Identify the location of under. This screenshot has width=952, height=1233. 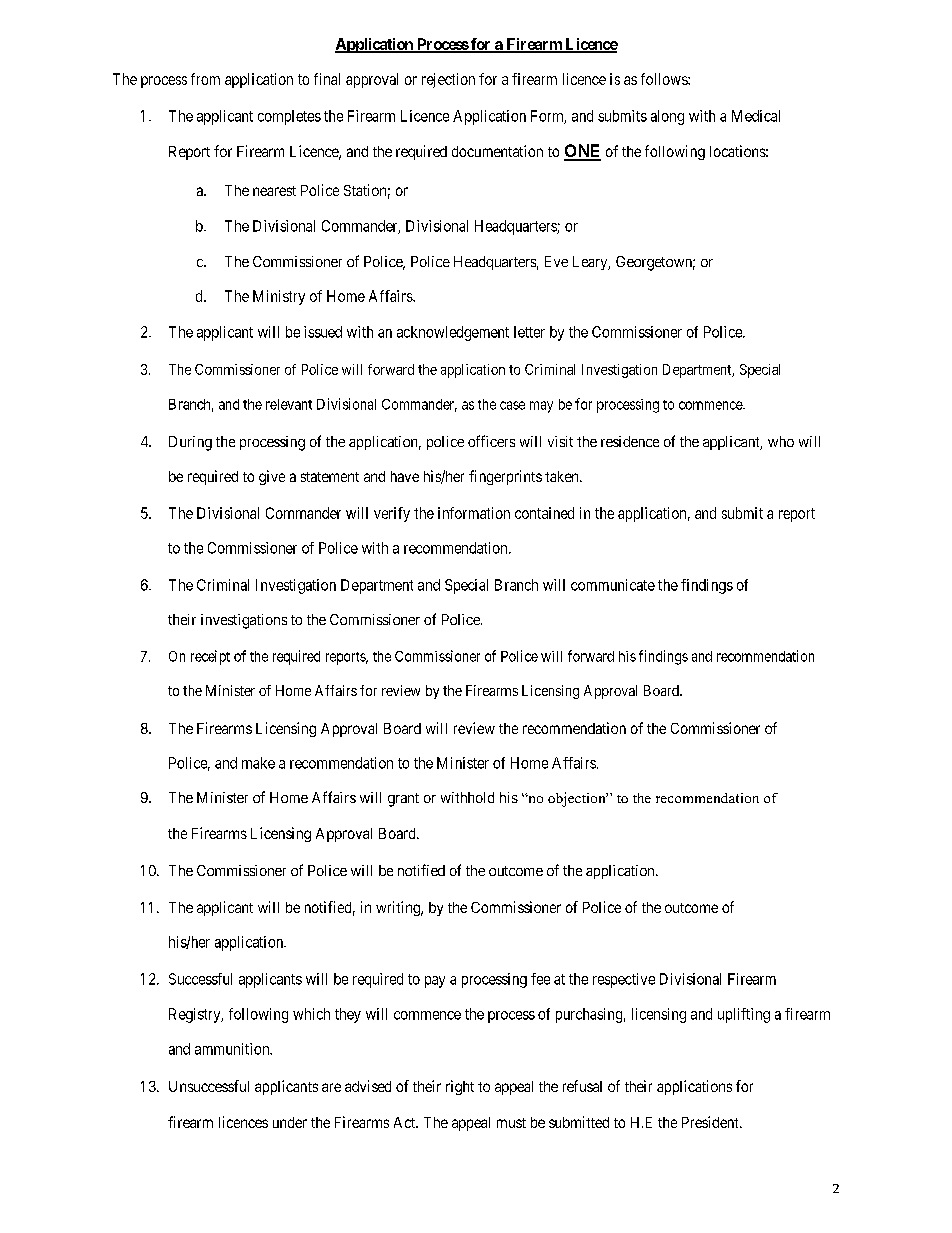
(290, 1122).
